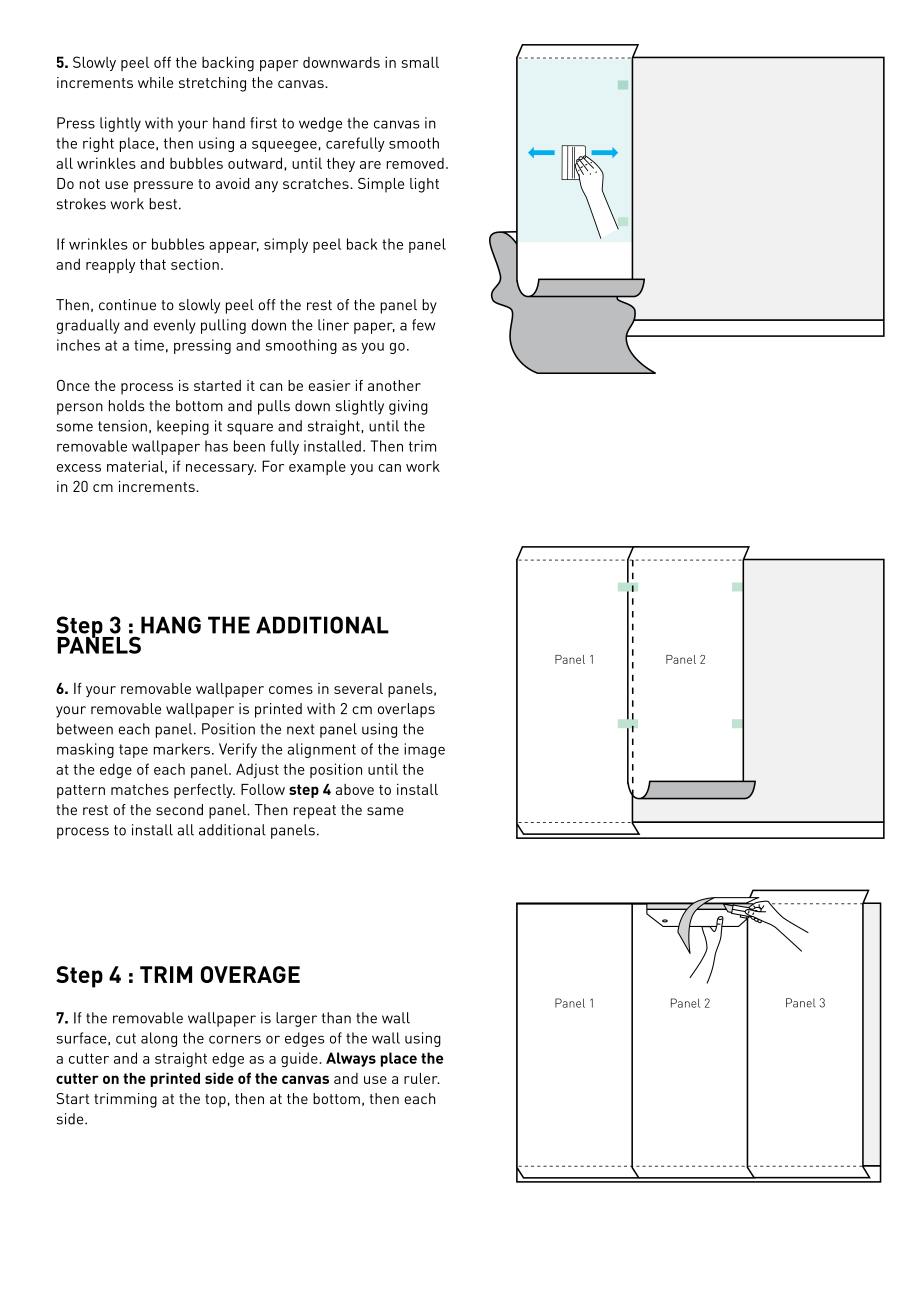 Image resolution: width=924 pixels, height=1308 pixels. What do you see at coordinates (263, 123) in the screenshot?
I see `first` at bounding box center [263, 123].
